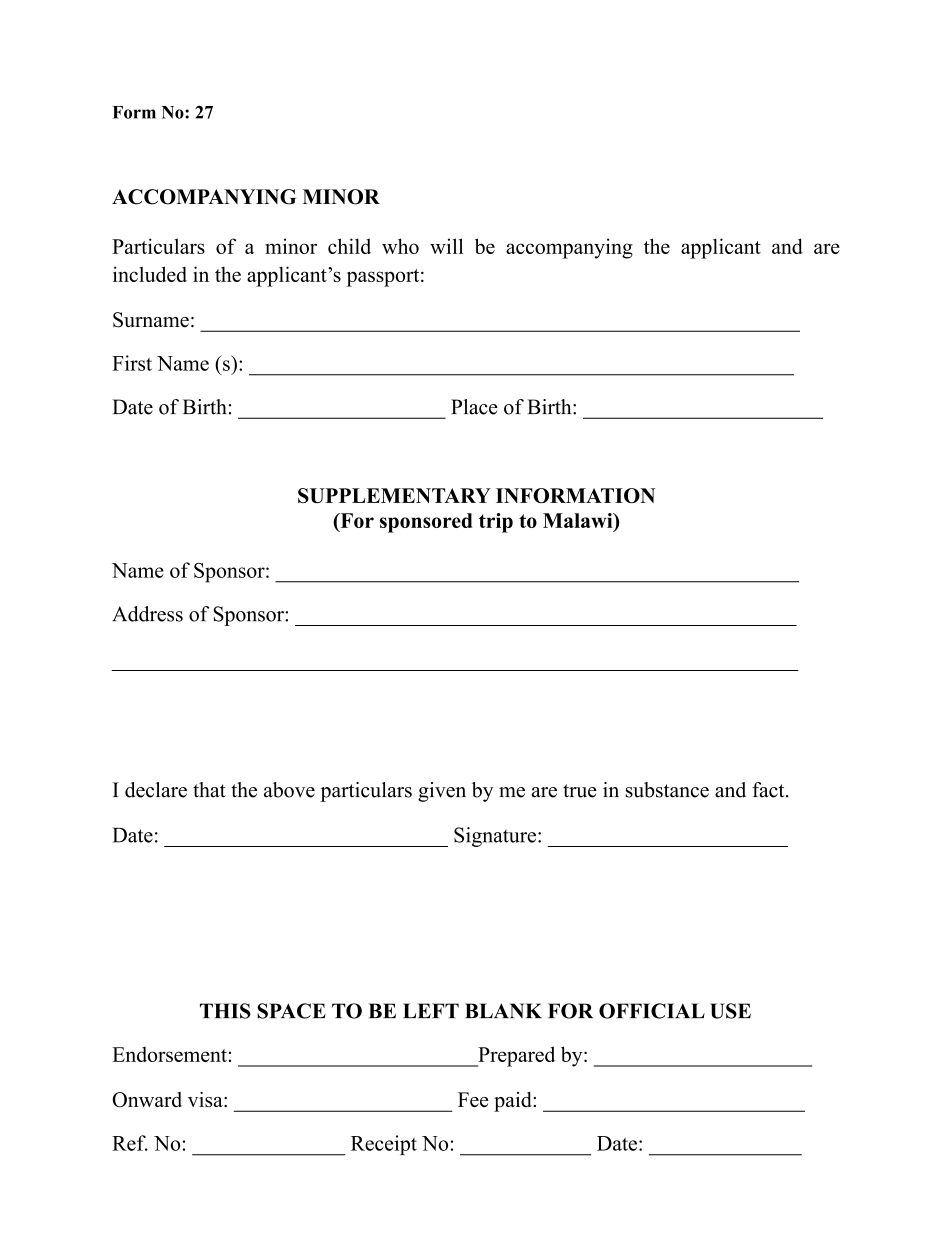 This page has height=1233, width=952. Describe the element at coordinates (495, 837) in the page. I see `Signature` at that location.
